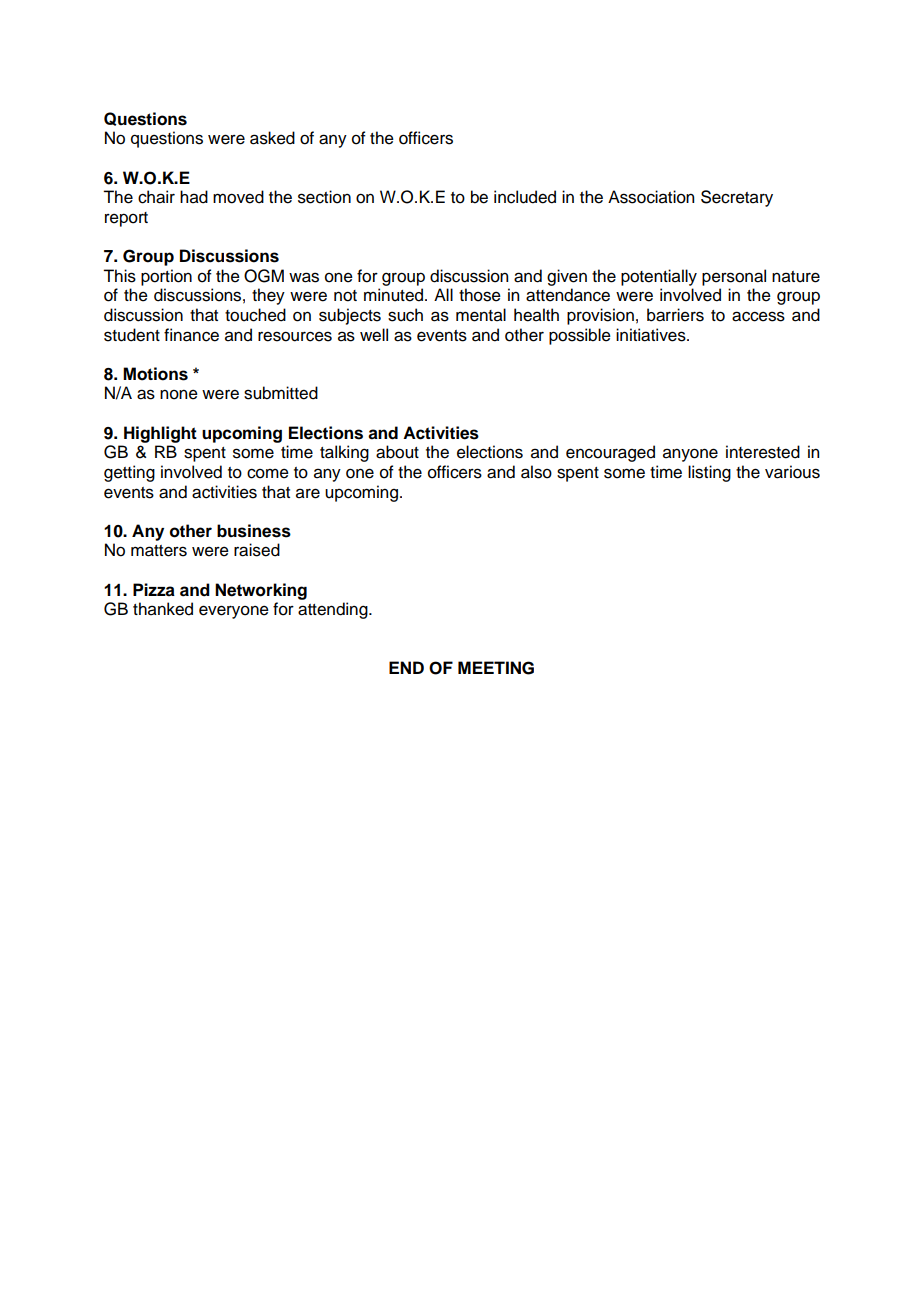  What do you see at coordinates (737, 198) in the screenshot?
I see `Secretary` at bounding box center [737, 198].
